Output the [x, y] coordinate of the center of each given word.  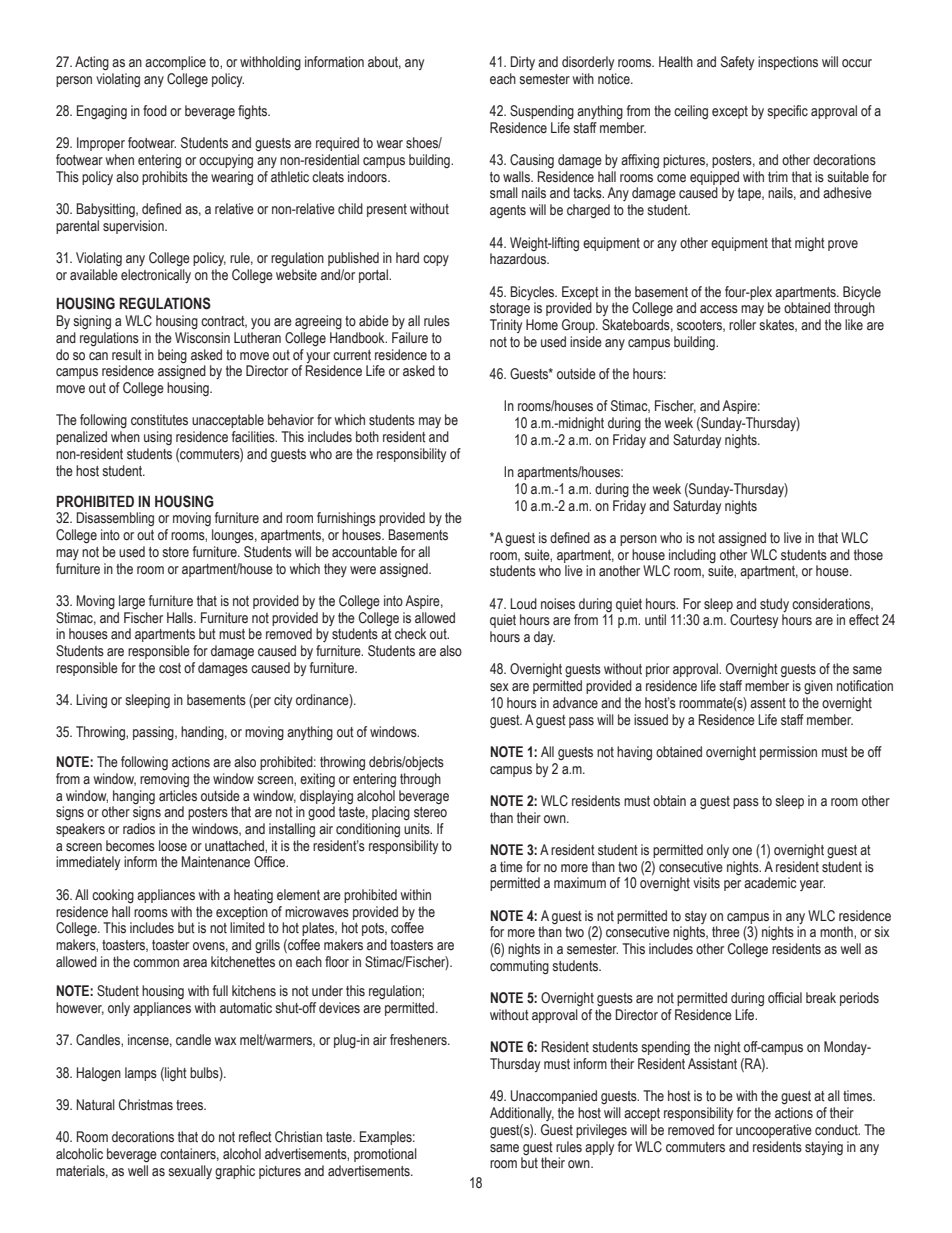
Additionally [522, 1114]
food [155, 110]
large [132, 602]
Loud [523, 603]
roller [742, 325]
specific [788, 112]
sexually [190, 1172]
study [774, 605]
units [418, 829]
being [172, 356]
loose [173, 846]
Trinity [506, 326]
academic [770, 882]
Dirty [523, 63]
